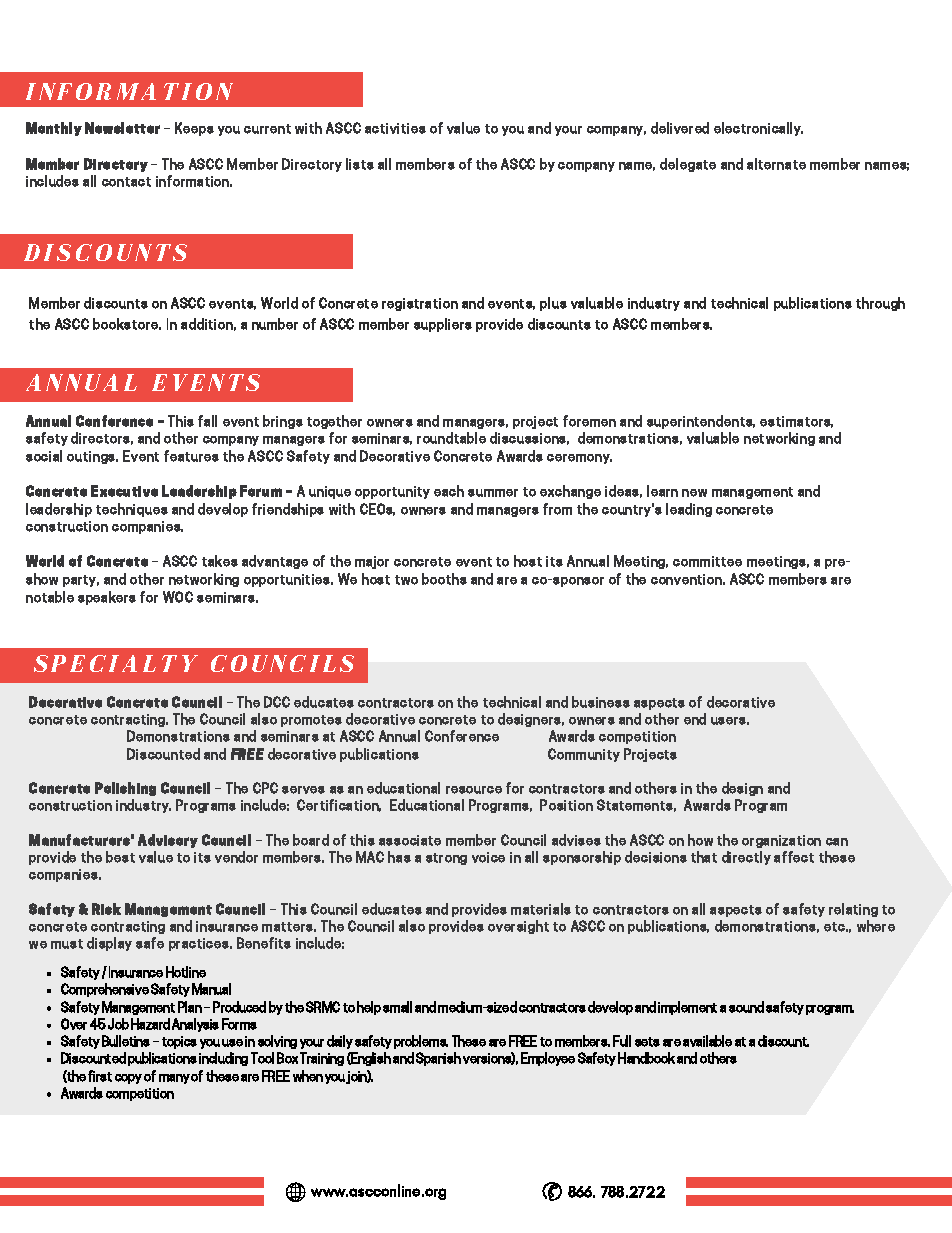 This image has width=952, height=1233. Describe the element at coordinates (781, 841) in the image. I see `organization` at that location.
